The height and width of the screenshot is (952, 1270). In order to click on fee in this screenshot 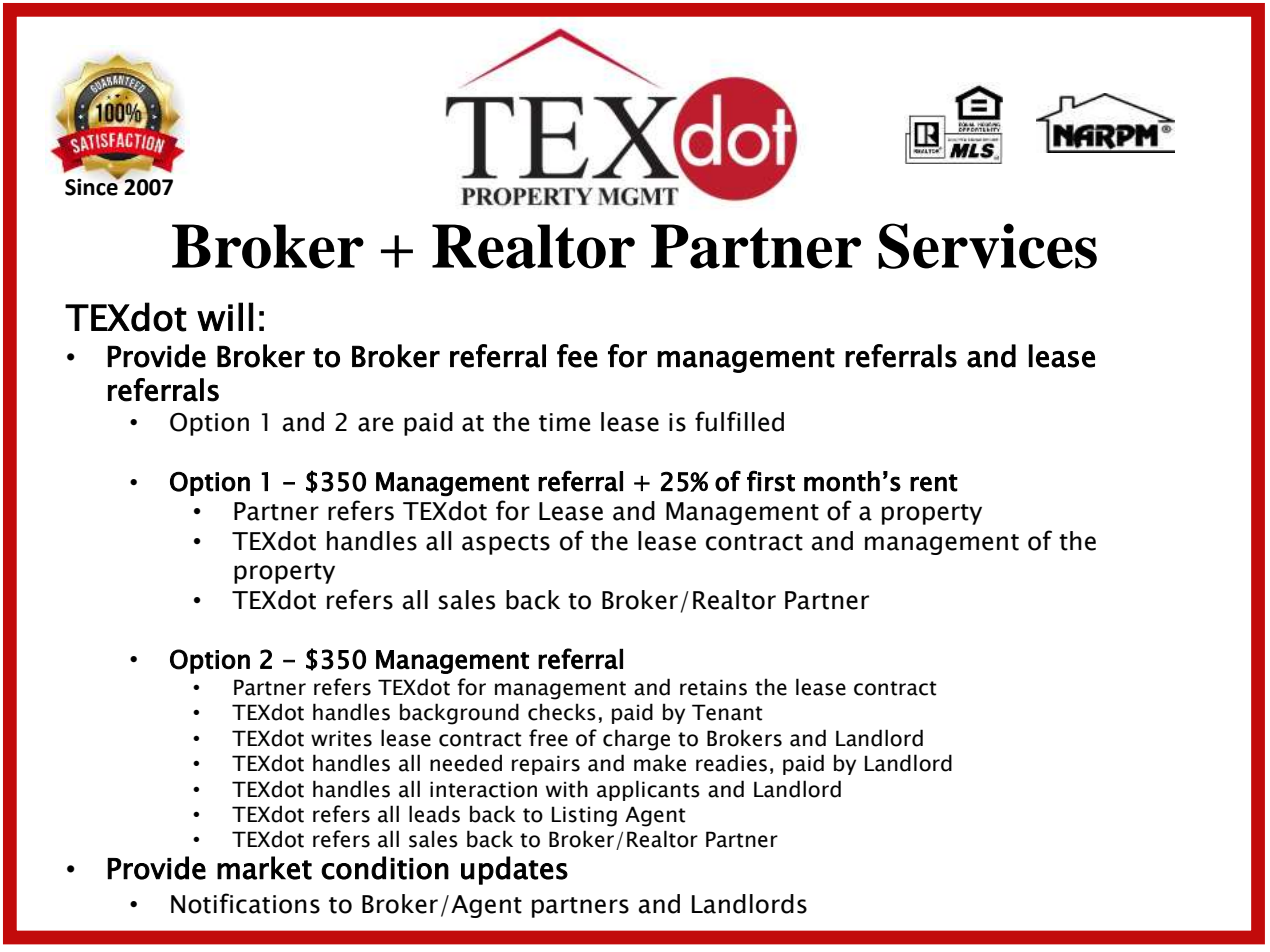, I will do `click(577, 356)`.
